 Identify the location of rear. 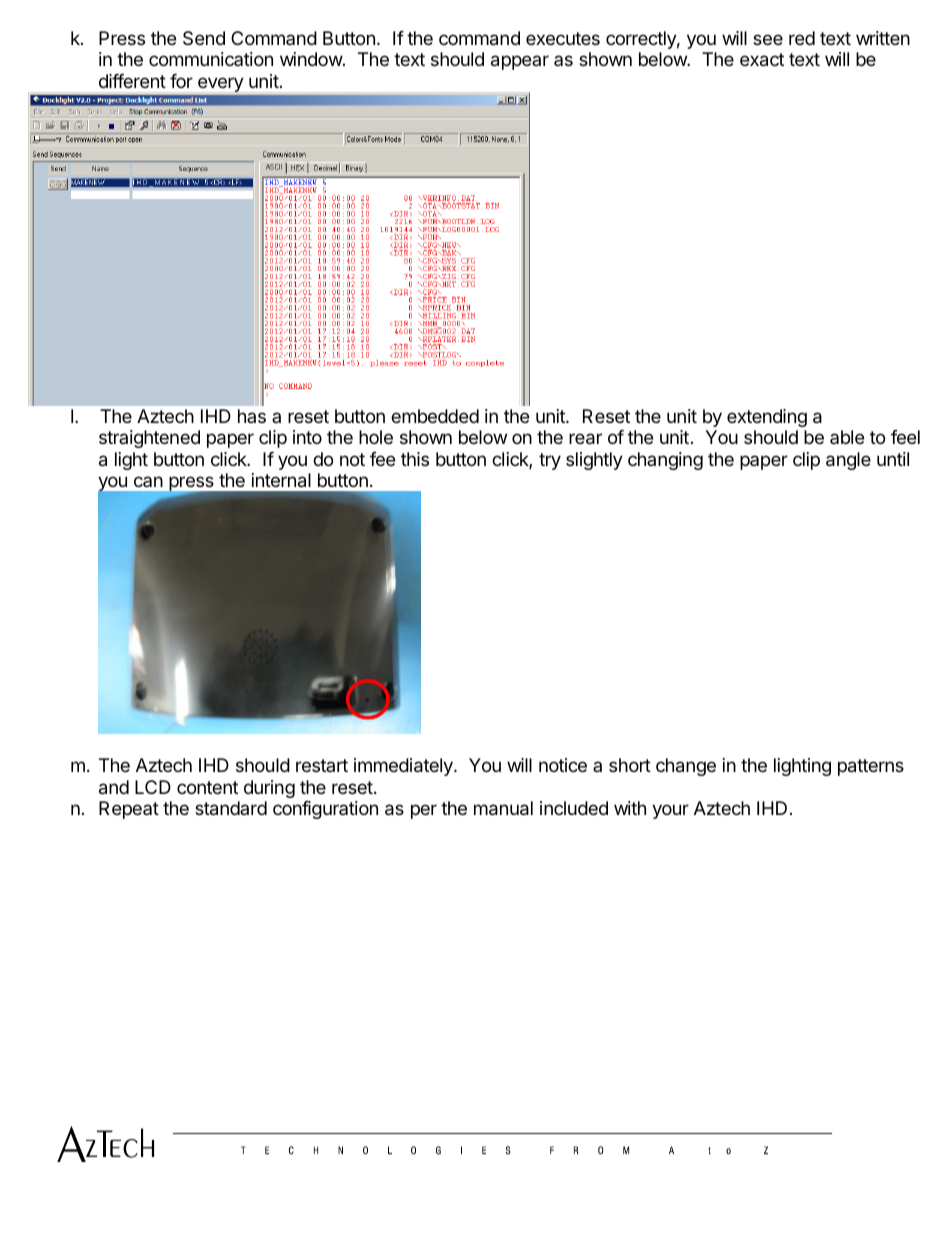
(585, 439).
